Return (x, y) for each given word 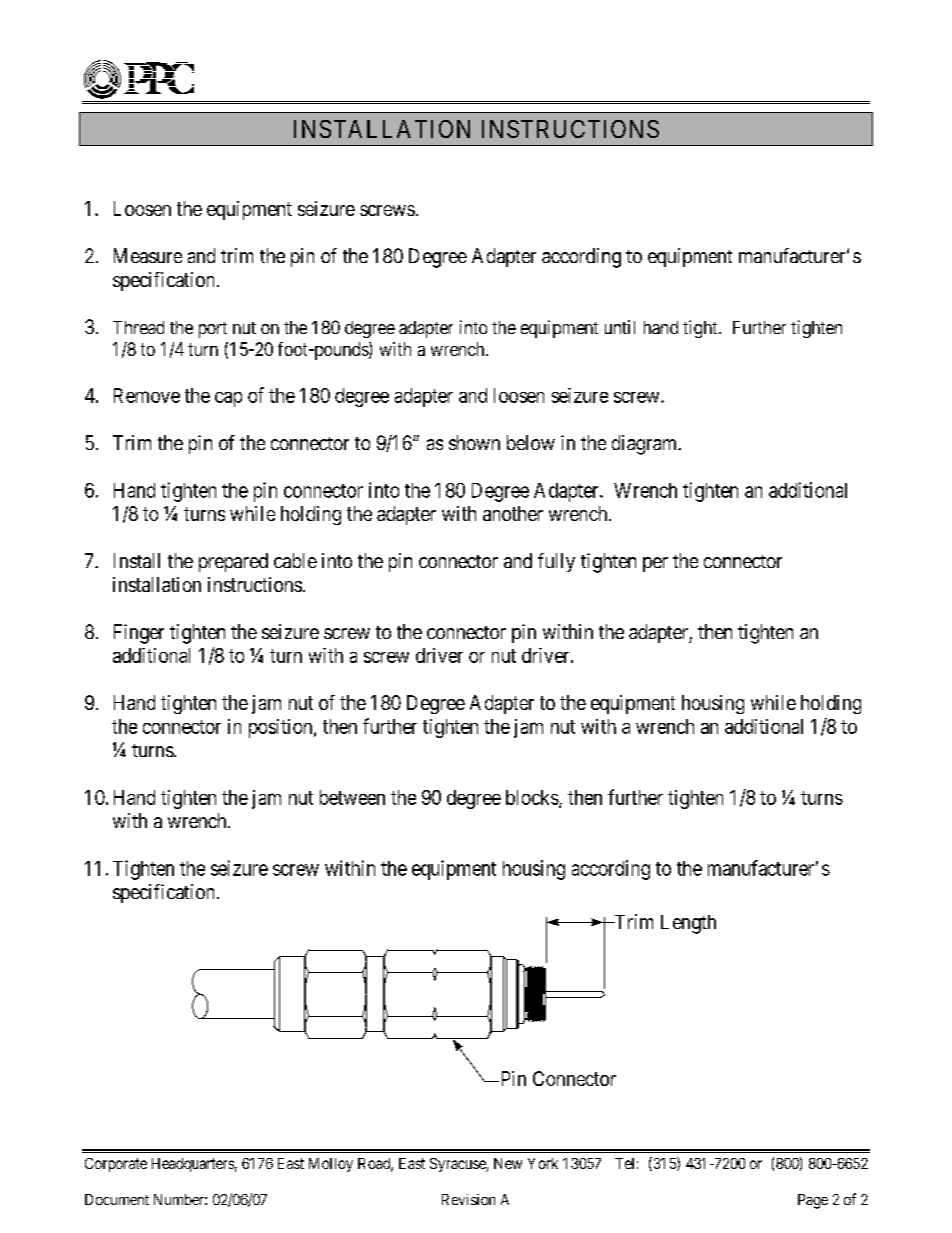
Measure (148, 255)
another (513, 513)
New (508, 1163)
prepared (233, 562)
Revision (468, 1199)
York (543, 1163)
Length (688, 924)
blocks (533, 798)
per (655, 564)
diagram (646, 445)
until (620, 327)
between (352, 797)
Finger (139, 634)
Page (813, 1201)
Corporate (116, 1165)
